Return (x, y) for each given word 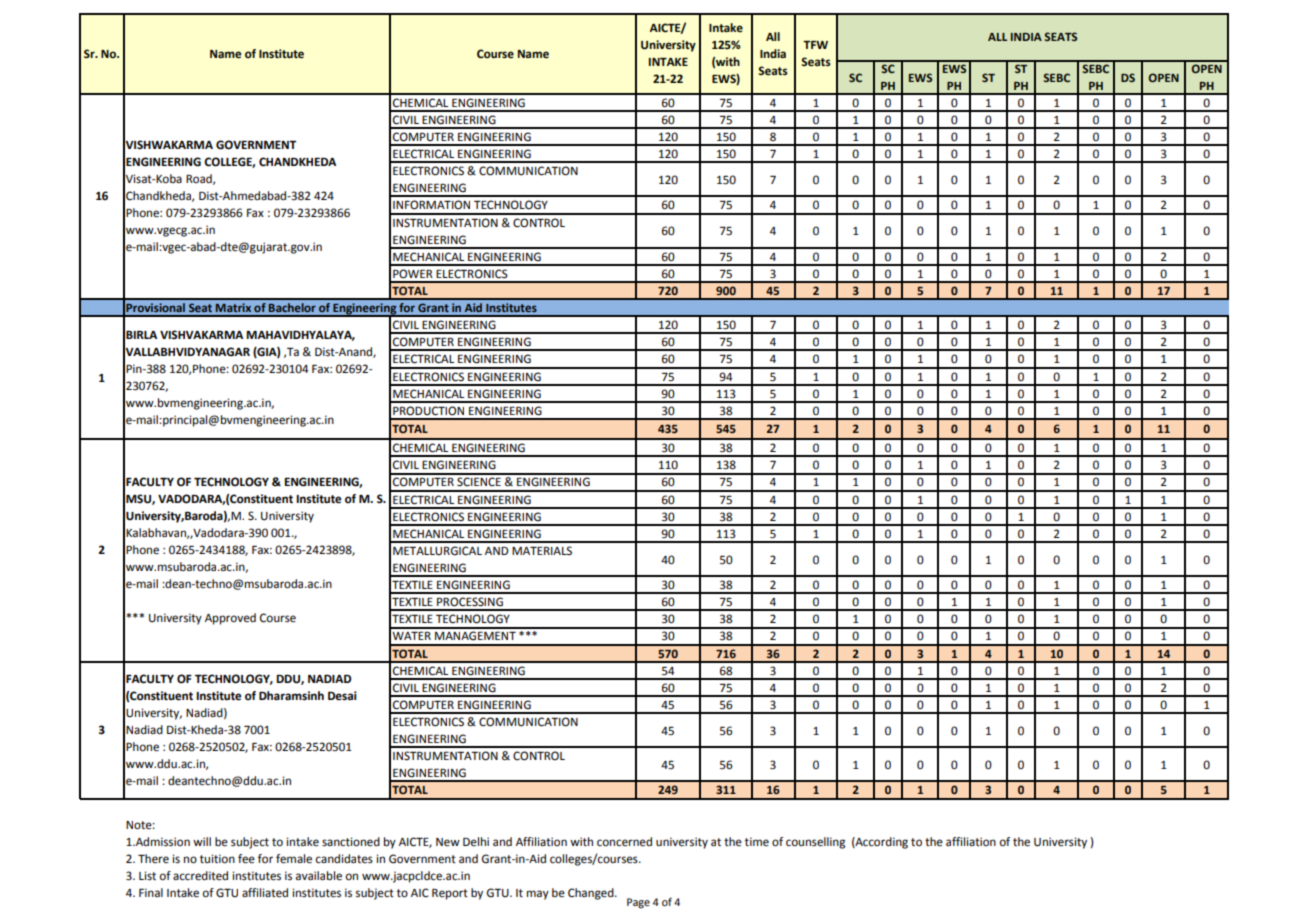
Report (450, 894)
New (448, 842)
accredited (200, 876)
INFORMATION (431, 205)
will (202, 841)
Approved (230, 619)
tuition (217, 859)
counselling (815, 843)
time (757, 842)
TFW (815, 45)
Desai (342, 696)
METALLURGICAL (437, 551)
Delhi (476, 842)
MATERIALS (542, 550)
